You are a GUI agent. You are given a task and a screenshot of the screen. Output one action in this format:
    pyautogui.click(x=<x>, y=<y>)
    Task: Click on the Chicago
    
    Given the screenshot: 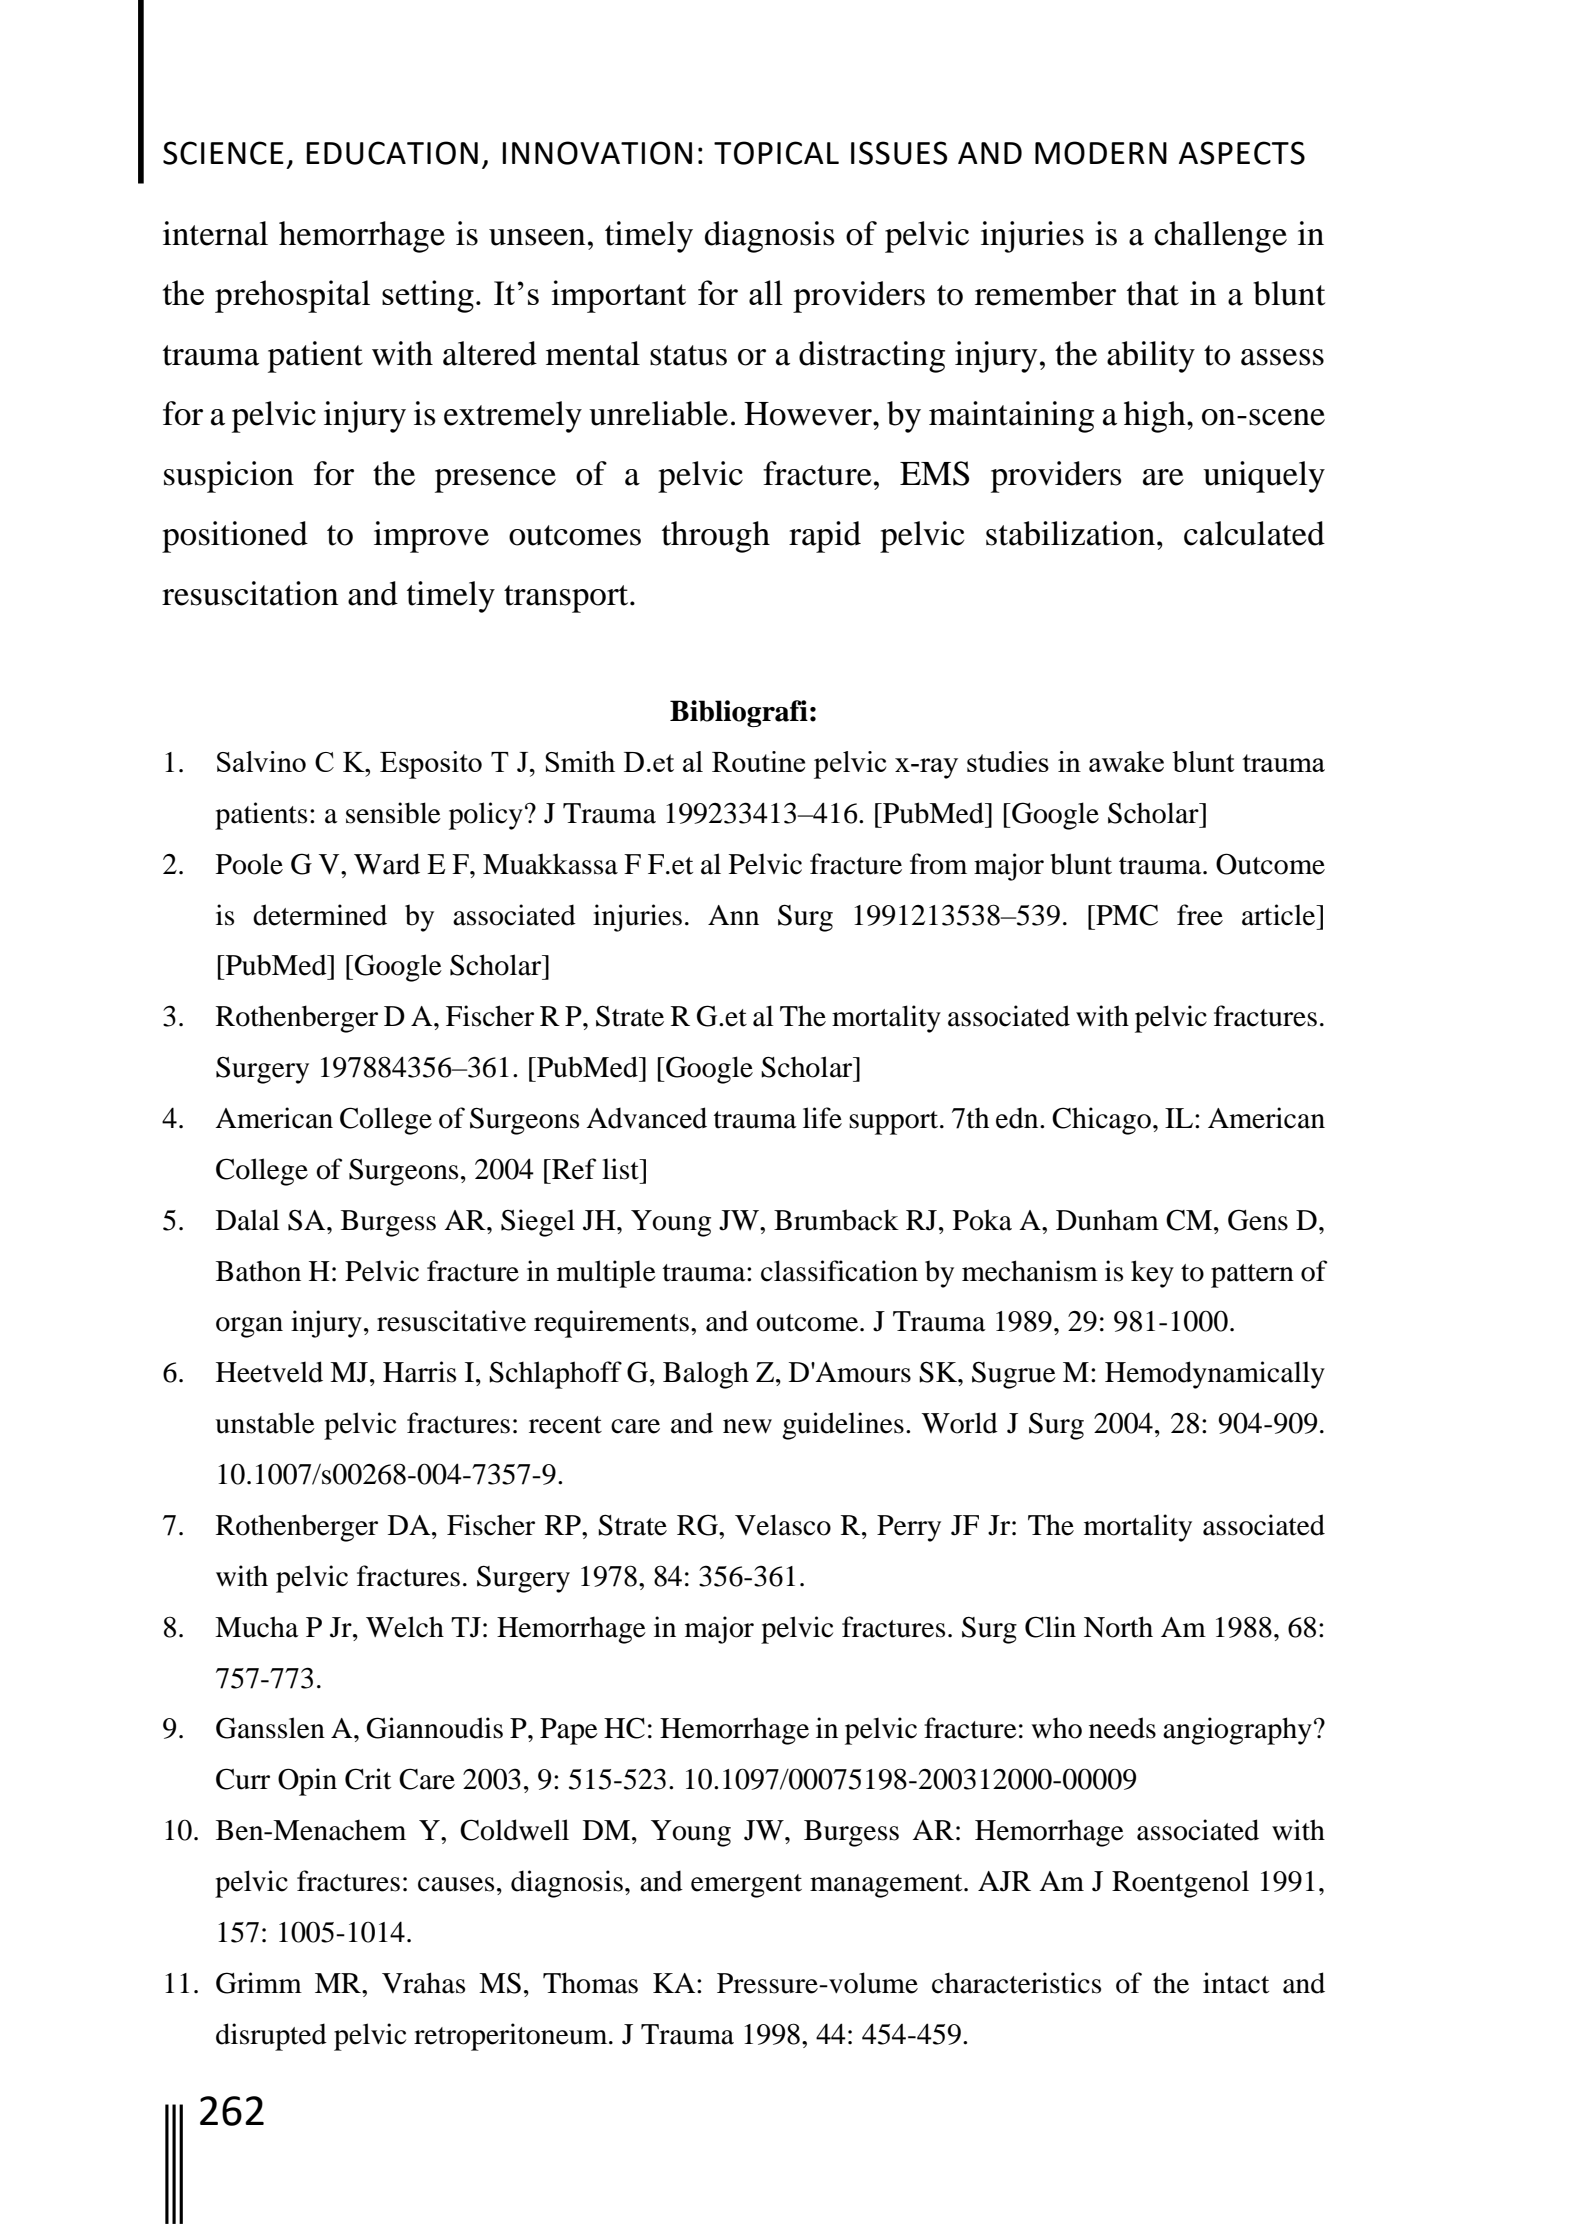 What is the action you would take?
    pyautogui.click(x=1101, y=1121)
